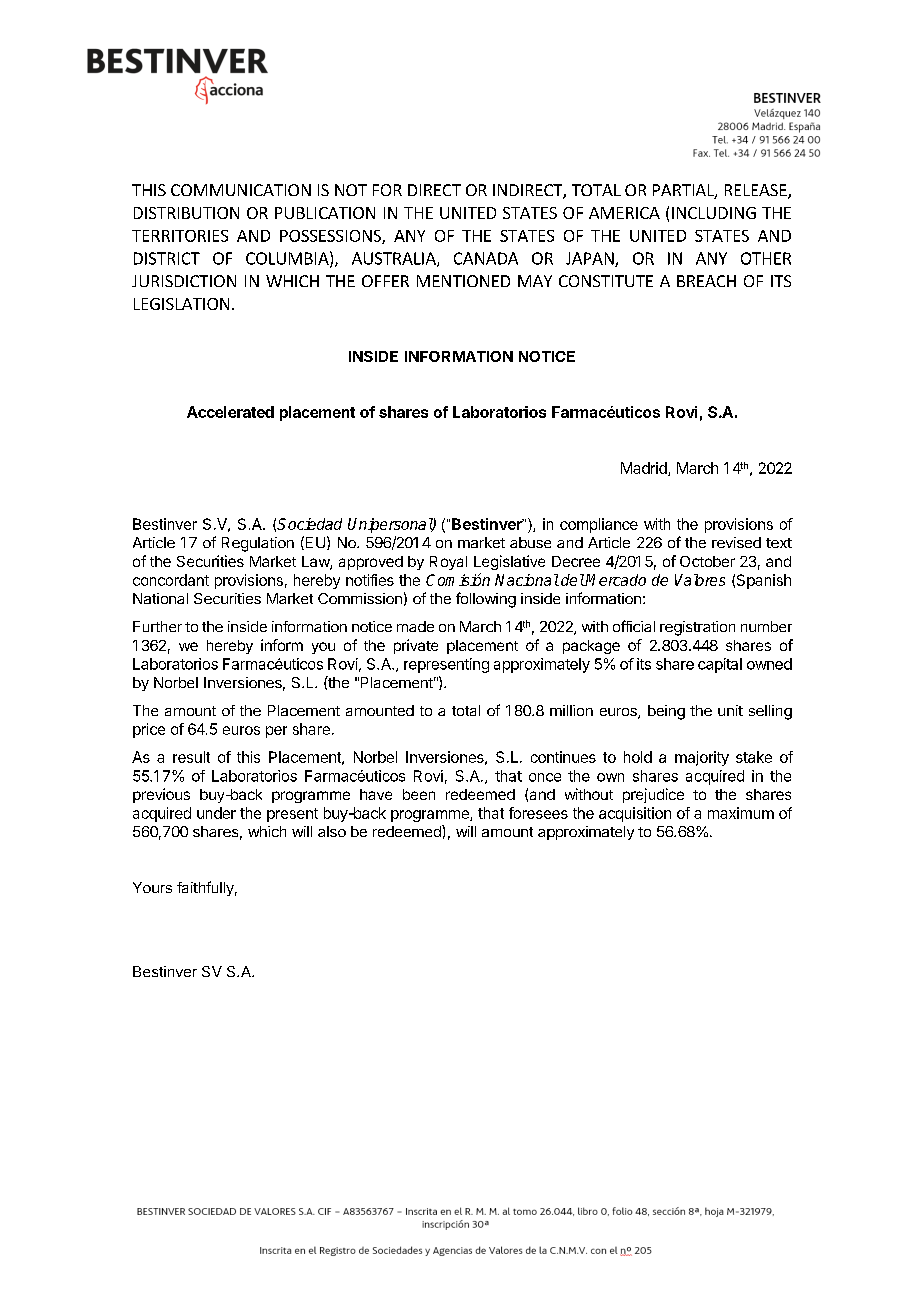 The width and height of the screenshot is (924, 1308). Describe the element at coordinates (538, 813) in the screenshot. I see `foresees` at that location.
